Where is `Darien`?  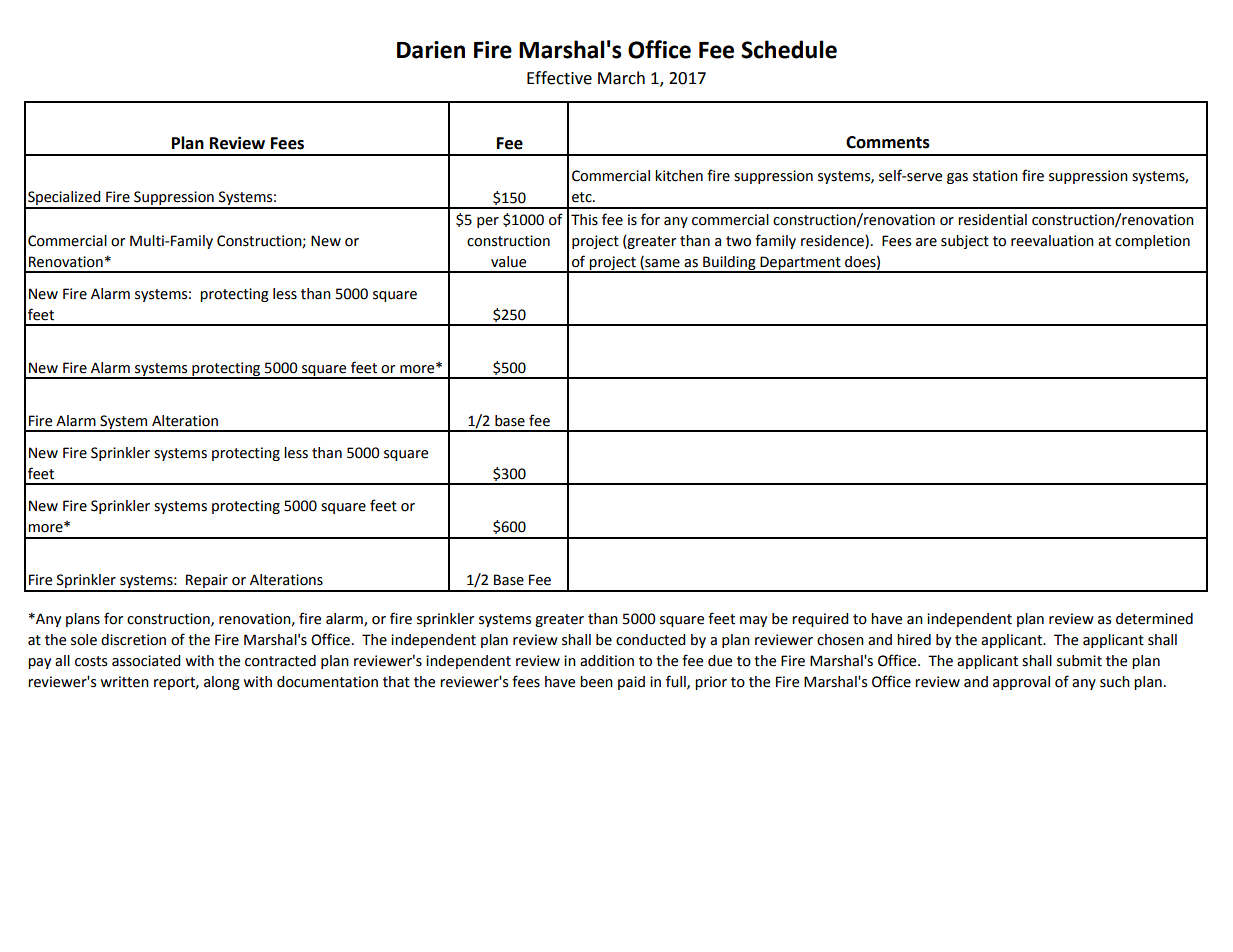
Darien is located at coordinates (431, 50).
